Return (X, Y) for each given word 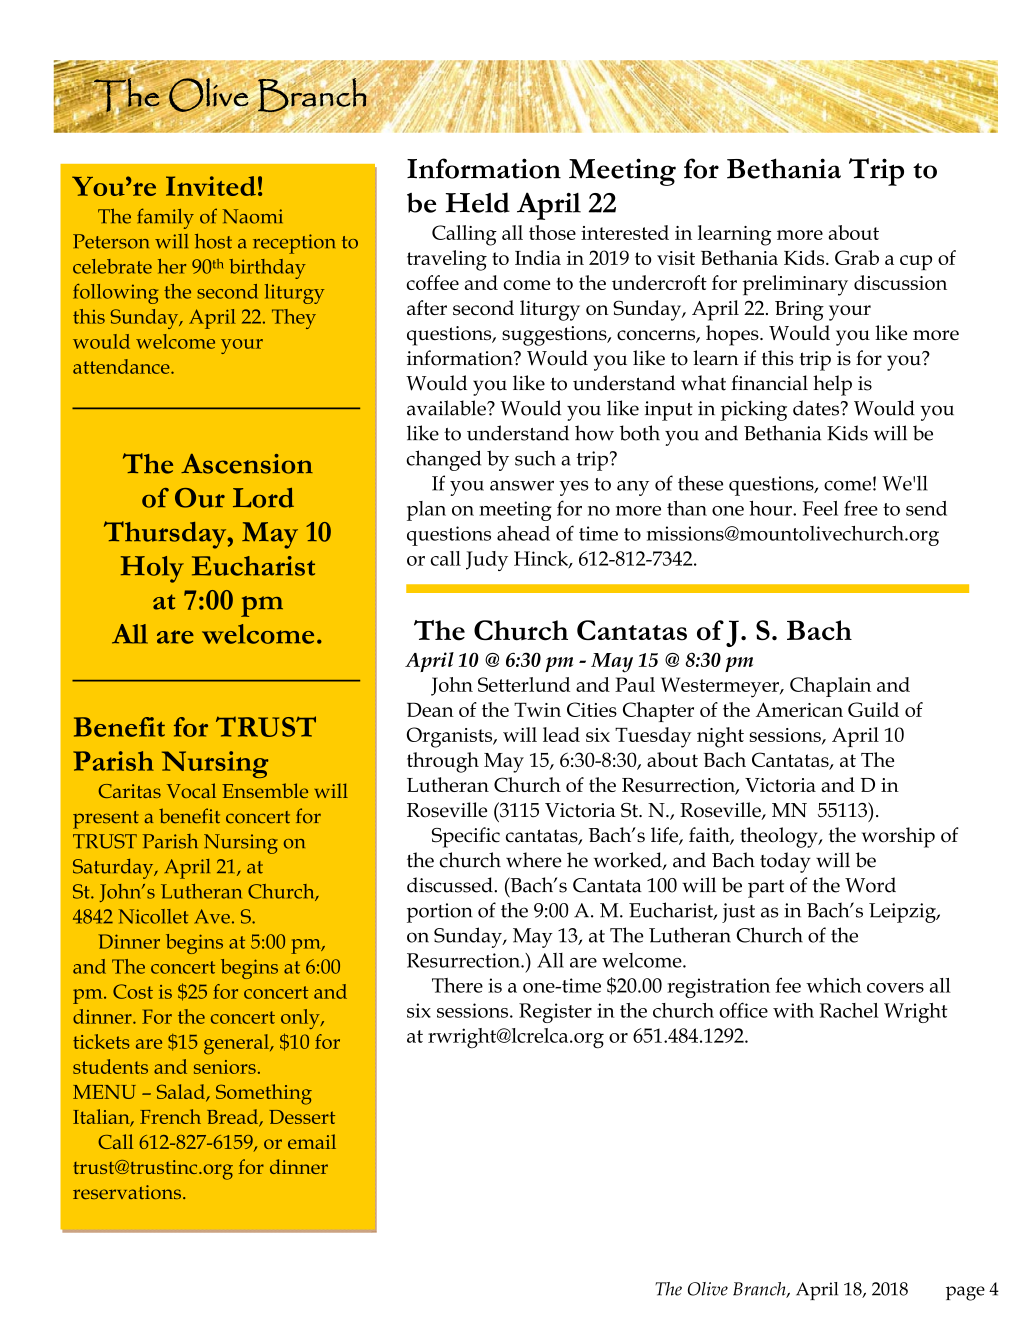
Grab (857, 257)
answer (522, 485)
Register (555, 1013)
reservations (127, 1192)
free (861, 508)
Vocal (191, 790)
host (213, 241)
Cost (133, 991)
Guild (873, 709)
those (552, 232)
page (965, 1293)
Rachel (849, 1010)
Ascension (247, 464)
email (312, 1141)
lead (561, 734)
